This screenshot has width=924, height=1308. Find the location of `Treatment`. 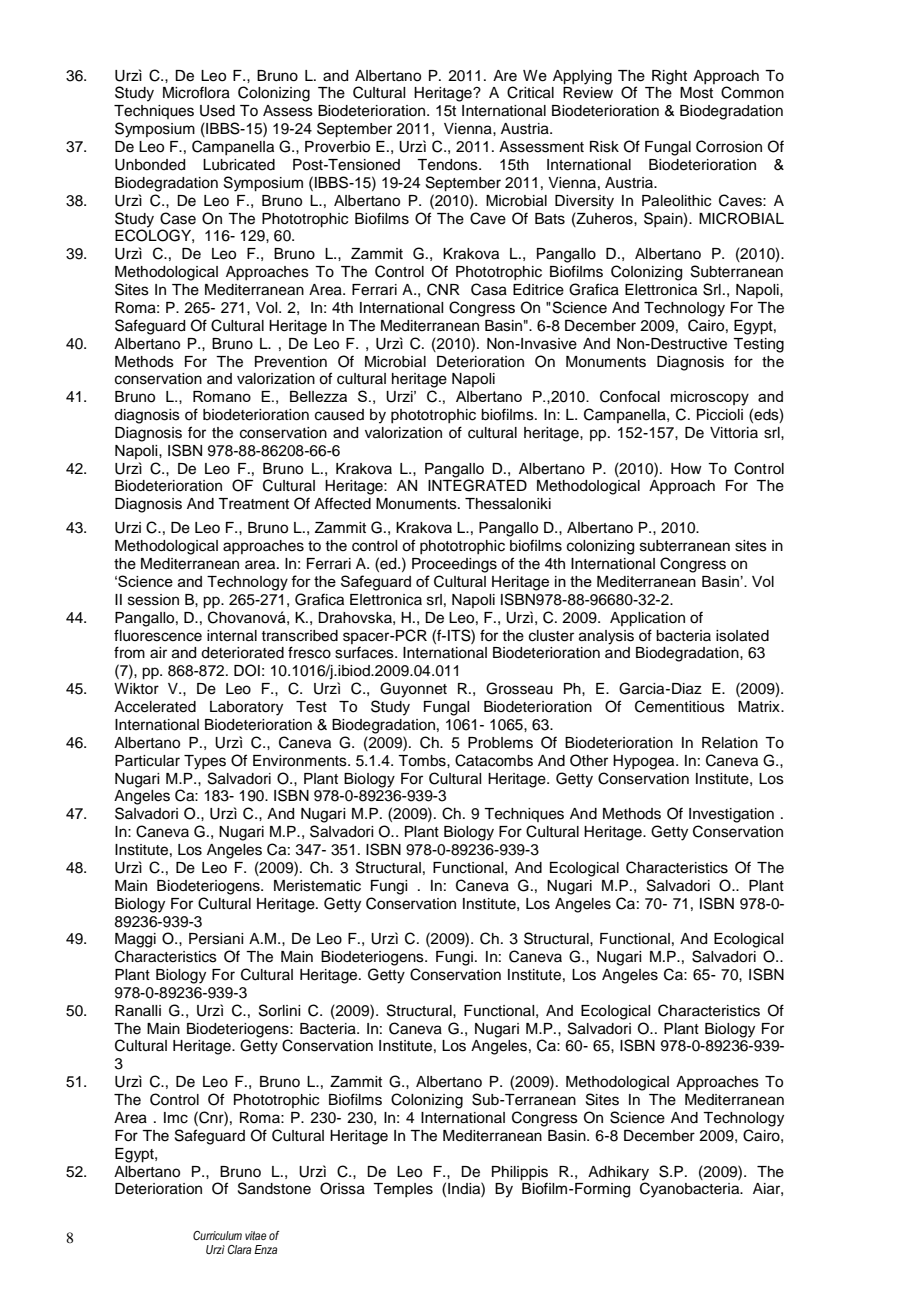

Treatment is located at coordinates (253, 504).
